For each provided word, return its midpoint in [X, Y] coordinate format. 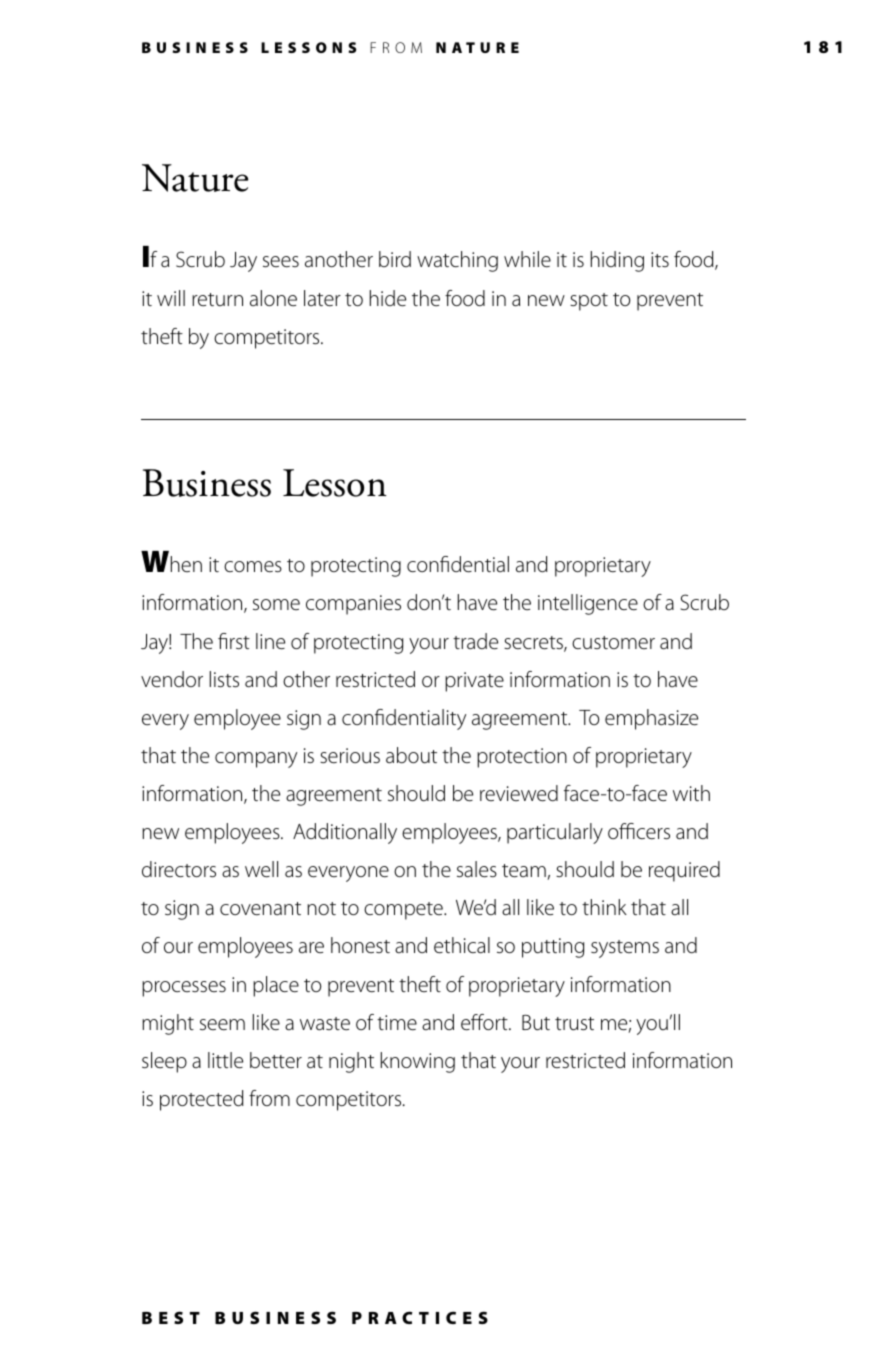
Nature [195, 178]
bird [395, 259]
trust [574, 1024]
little [225, 1060]
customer [613, 642]
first [234, 641]
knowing [417, 1062]
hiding [617, 261]
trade [475, 641]
